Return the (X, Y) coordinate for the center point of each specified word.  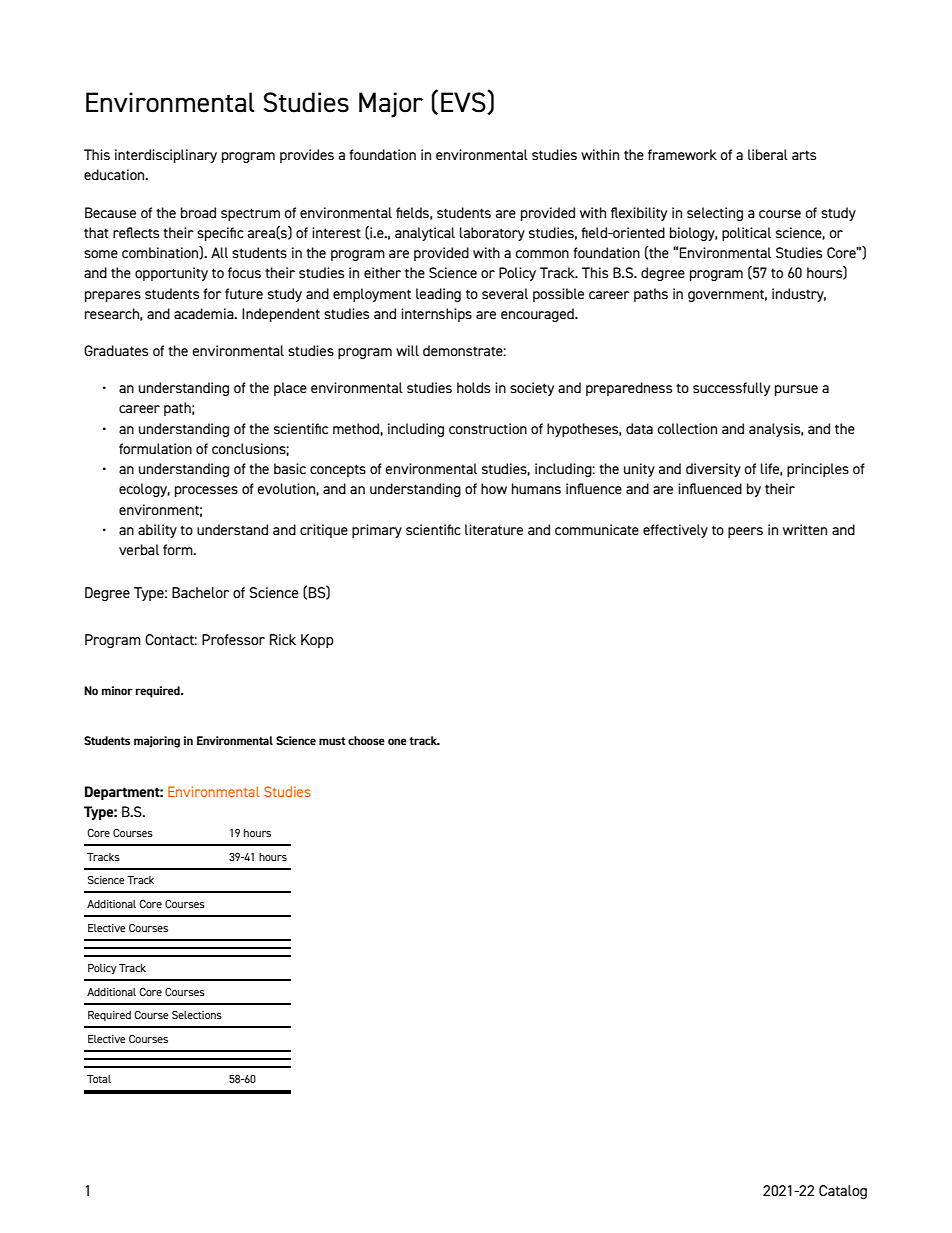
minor (117, 690)
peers (745, 532)
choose (366, 740)
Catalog (843, 1192)
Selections (197, 1015)
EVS (464, 102)
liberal (768, 154)
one (397, 741)
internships (436, 315)
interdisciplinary (166, 156)
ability (157, 531)
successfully (731, 389)
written (805, 529)
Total (99, 1079)
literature (494, 529)
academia (205, 313)
